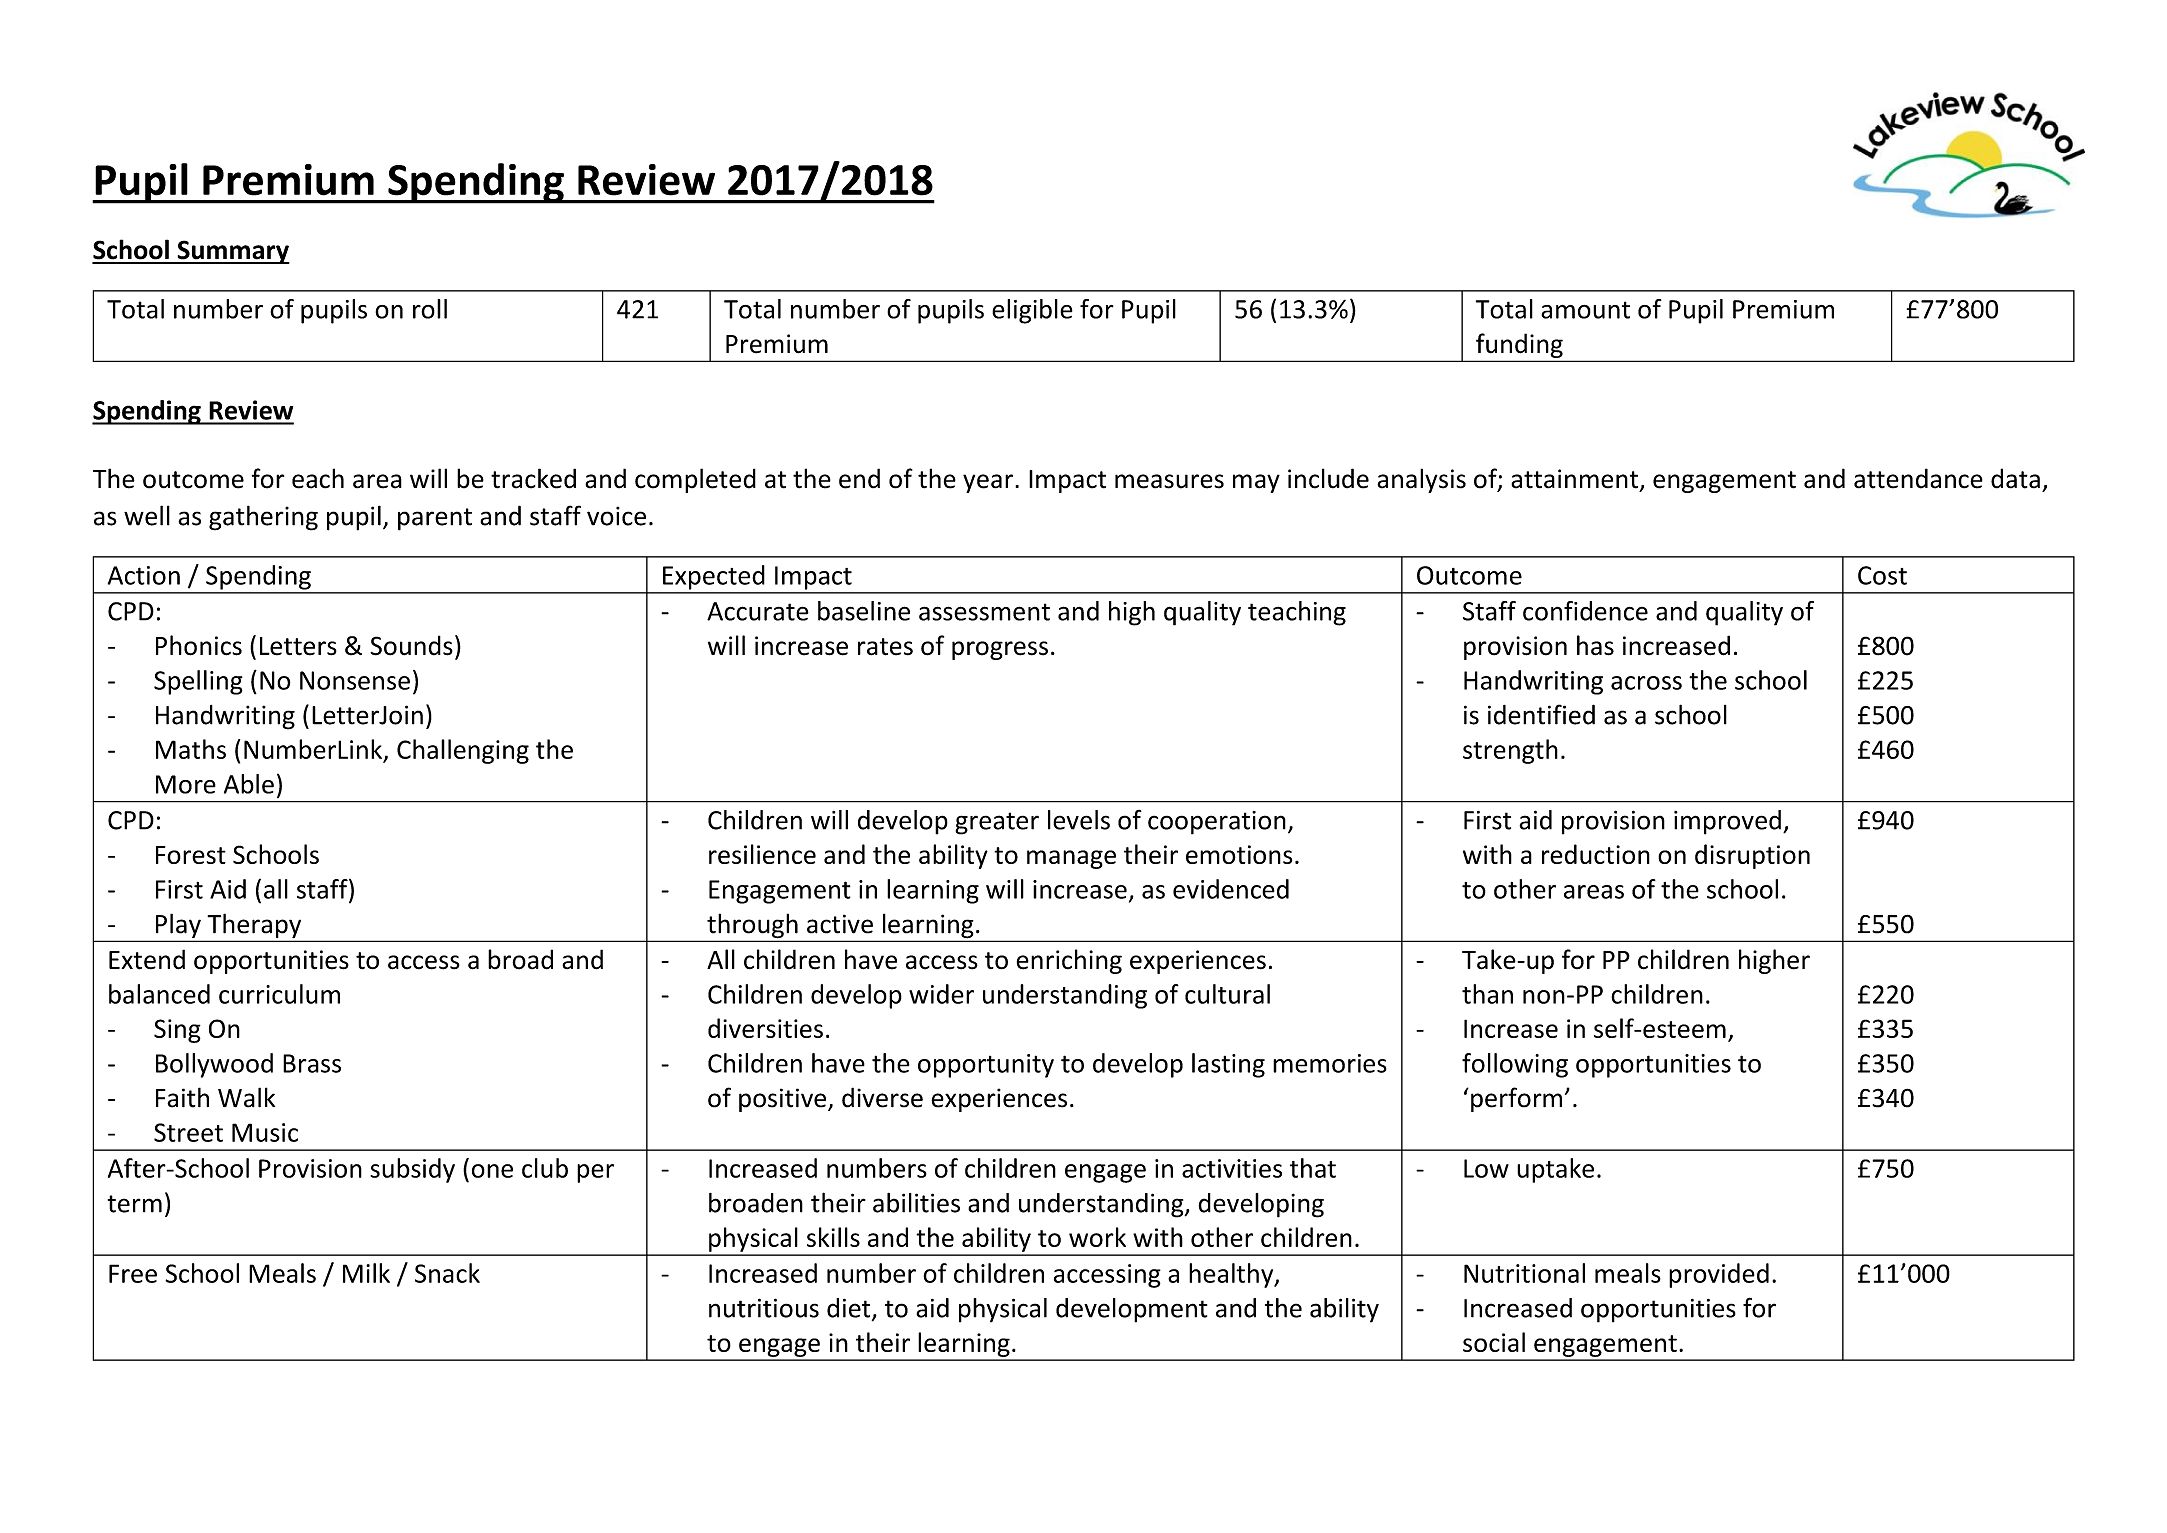  I want to click on provided, so click(1719, 1275).
